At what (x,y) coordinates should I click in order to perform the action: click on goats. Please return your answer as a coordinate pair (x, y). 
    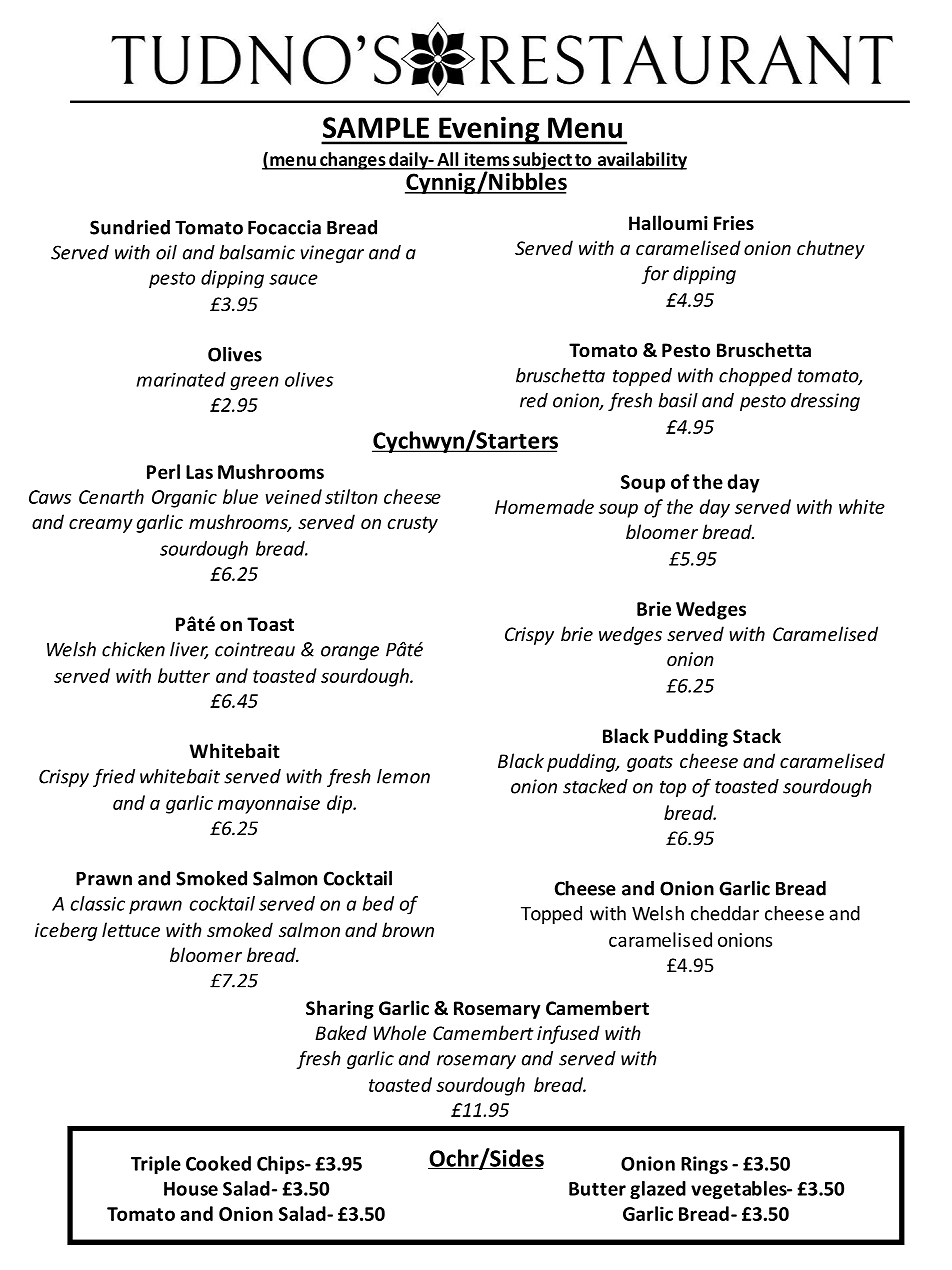
    Looking at the image, I should click on (650, 763).
